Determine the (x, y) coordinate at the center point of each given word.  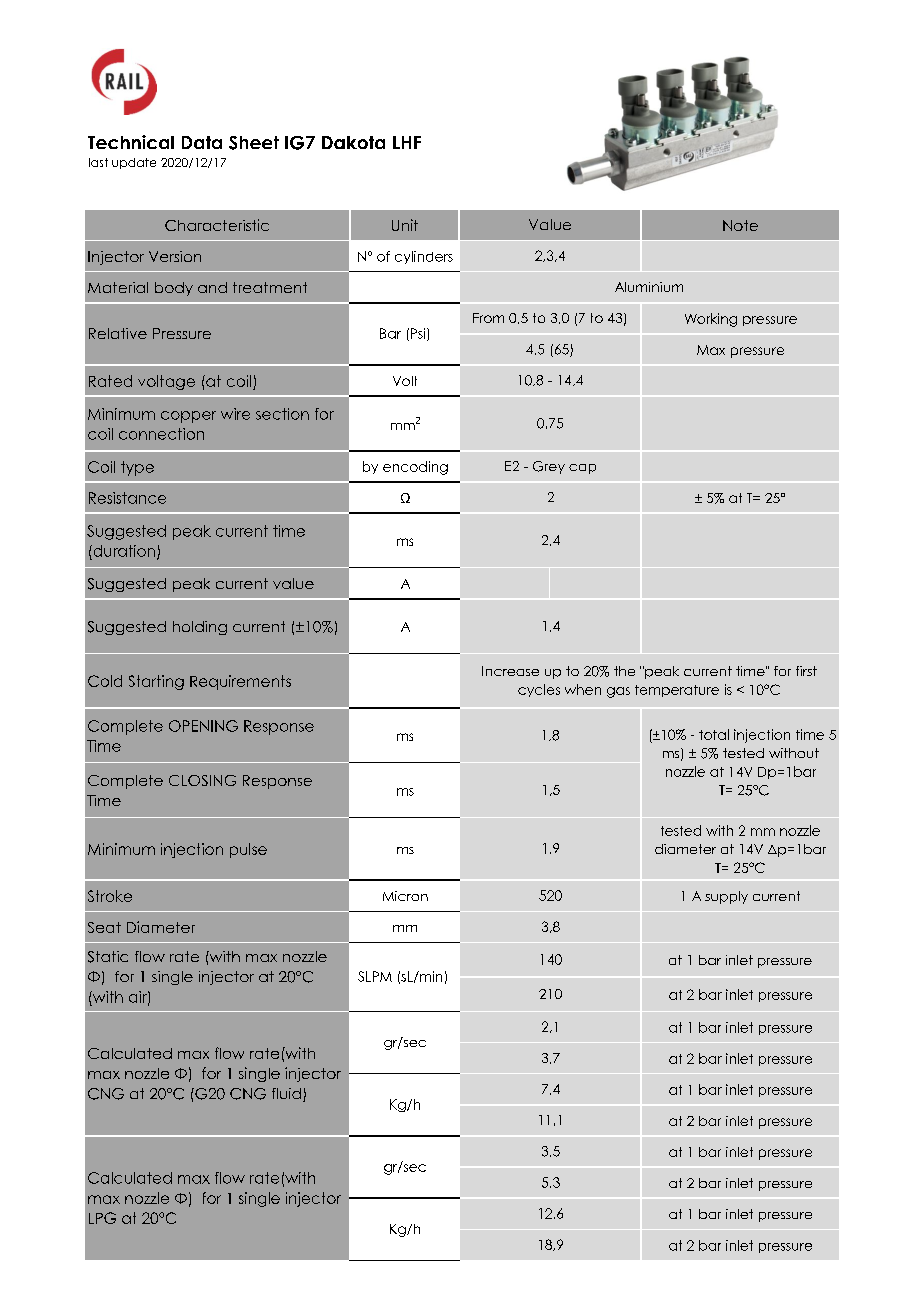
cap (582, 469)
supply (726, 897)
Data (202, 142)
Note (740, 225)
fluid (286, 1093)
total (714, 734)
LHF (407, 142)
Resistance (127, 498)
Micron (405, 896)
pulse (248, 850)
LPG (102, 1218)
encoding (415, 468)
